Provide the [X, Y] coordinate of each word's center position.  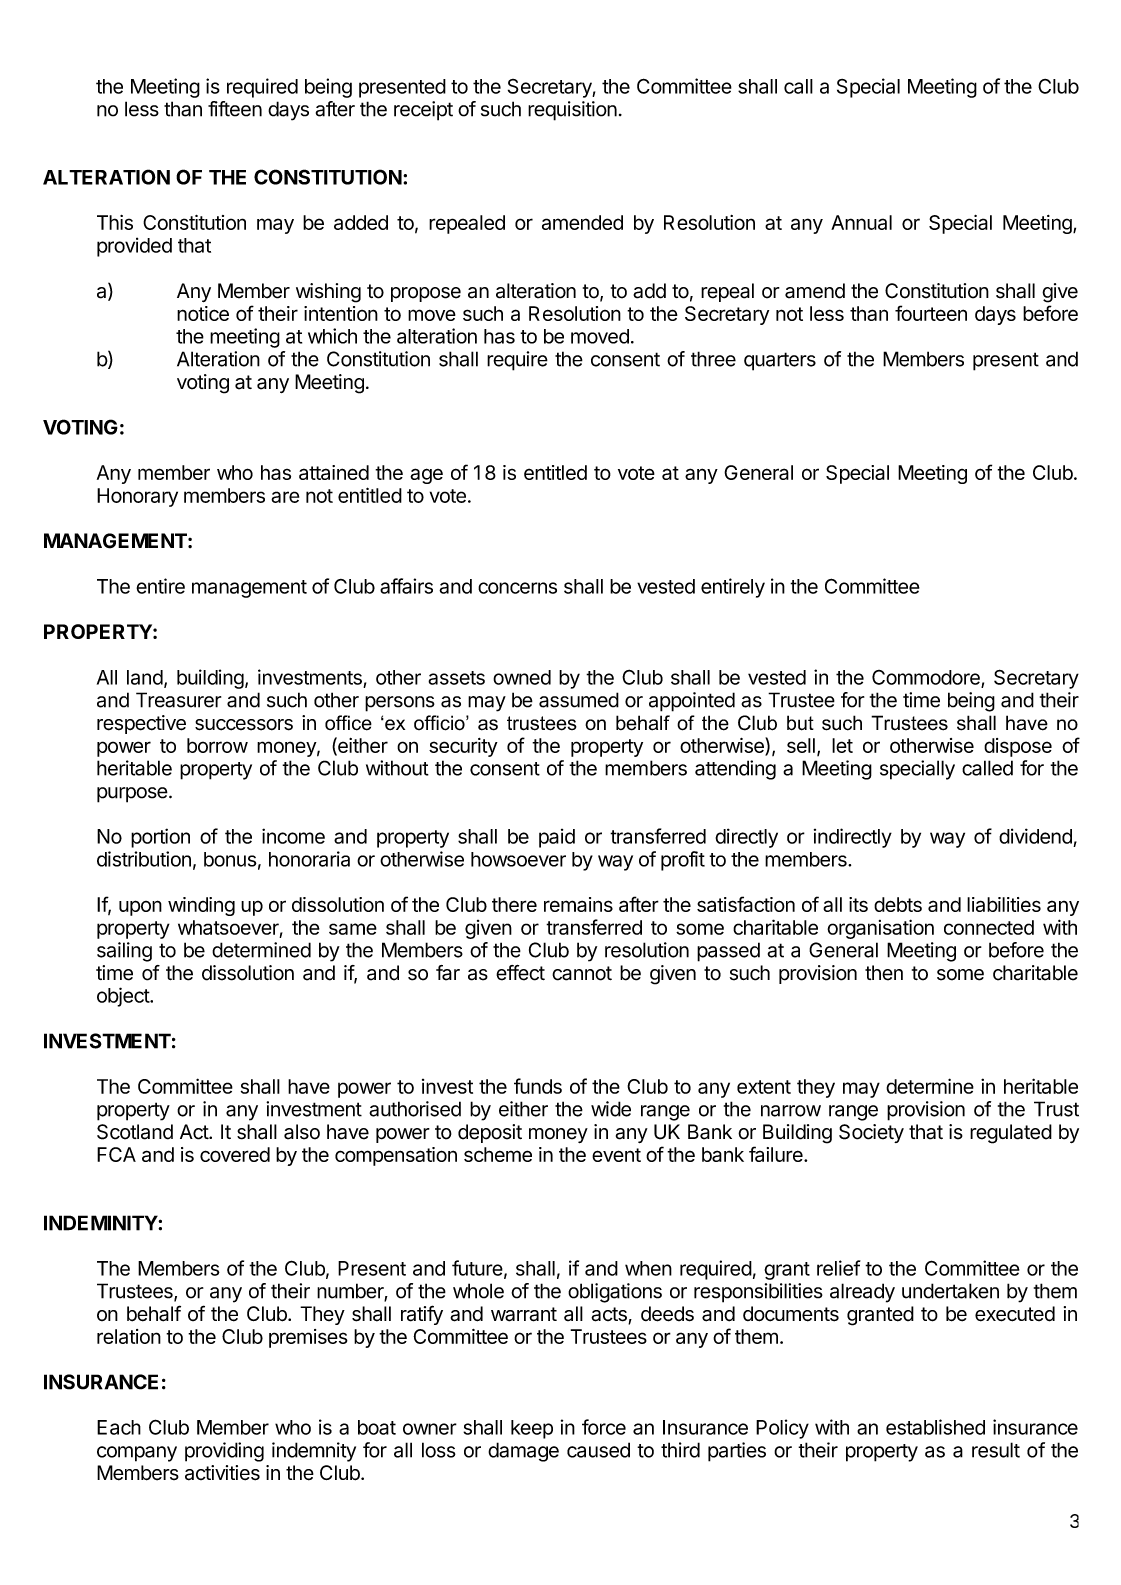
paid [557, 838]
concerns [517, 588]
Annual [861, 222]
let [842, 745]
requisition [572, 111]
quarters [780, 361]
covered [235, 1154]
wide [611, 1109]
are [285, 497]
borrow [217, 745]
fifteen [235, 109]
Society [871, 1133]
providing [224, 1452]
